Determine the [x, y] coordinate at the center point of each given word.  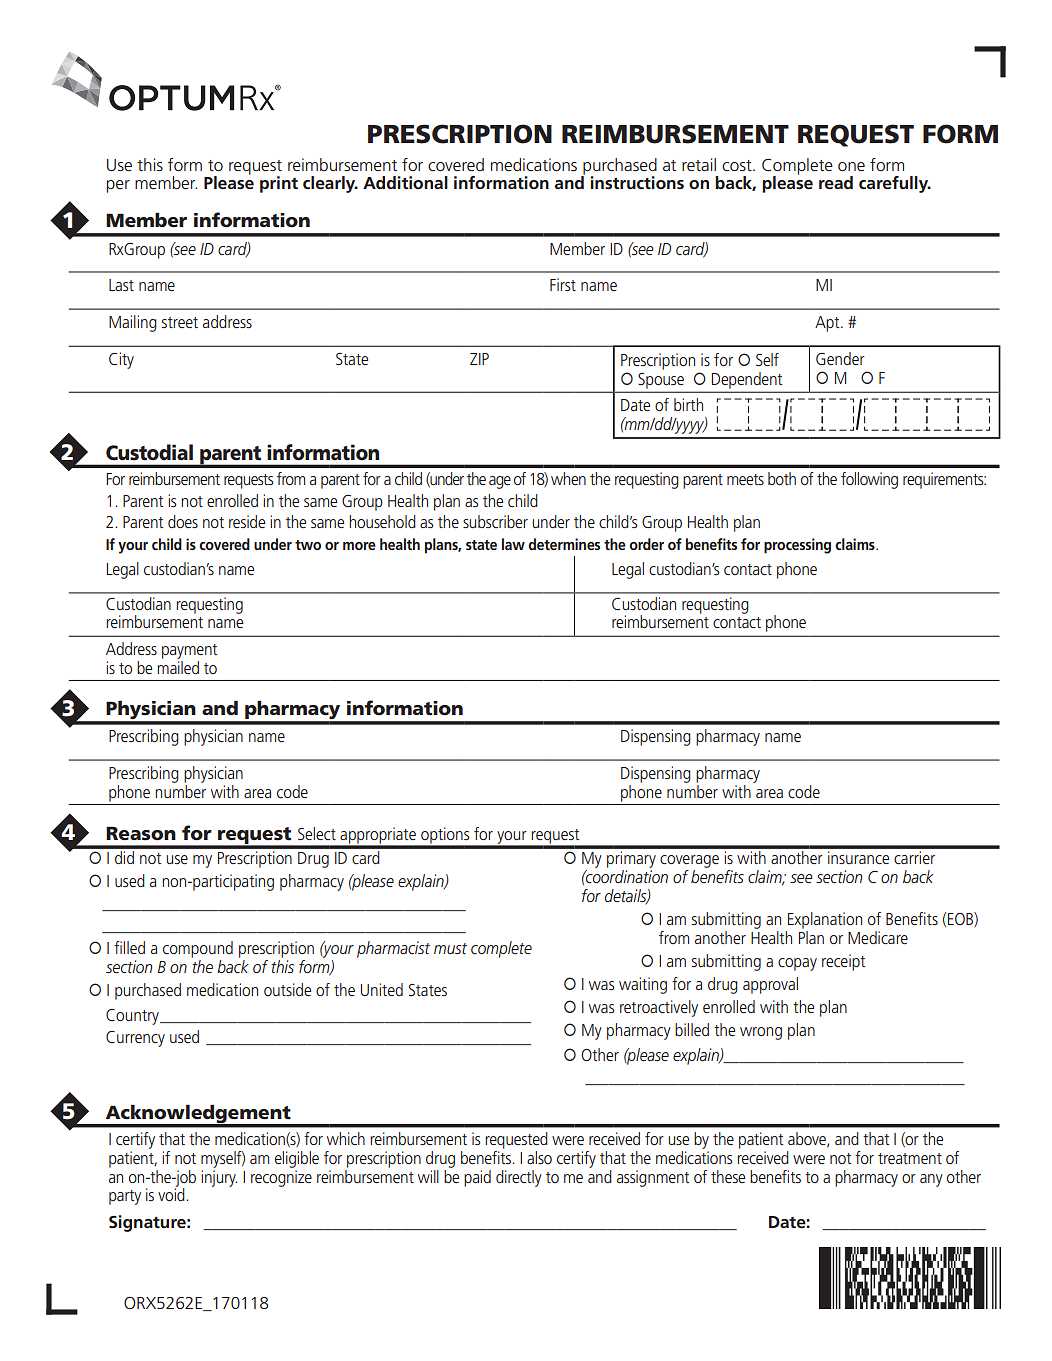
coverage [689, 861]
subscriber [495, 521]
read [836, 182]
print [279, 184]
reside [247, 521]
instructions [637, 183]
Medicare [878, 937]
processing [797, 546]
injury [219, 1178]
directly [519, 1178]
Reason [141, 833]
